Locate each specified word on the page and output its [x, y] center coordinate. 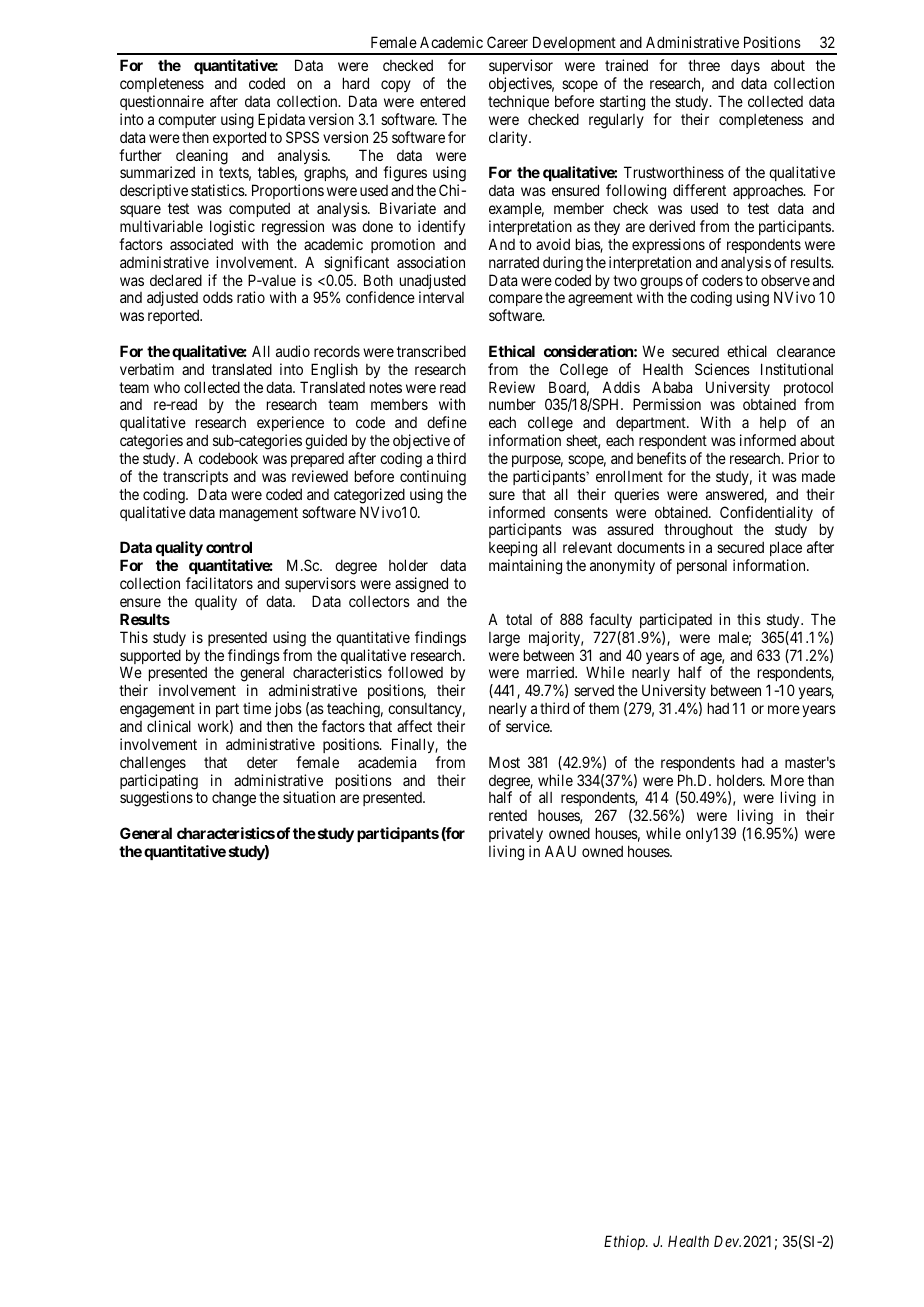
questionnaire [162, 102]
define [447, 422]
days [745, 68]
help [773, 423]
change [234, 799]
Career [507, 42]
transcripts [195, 477]
